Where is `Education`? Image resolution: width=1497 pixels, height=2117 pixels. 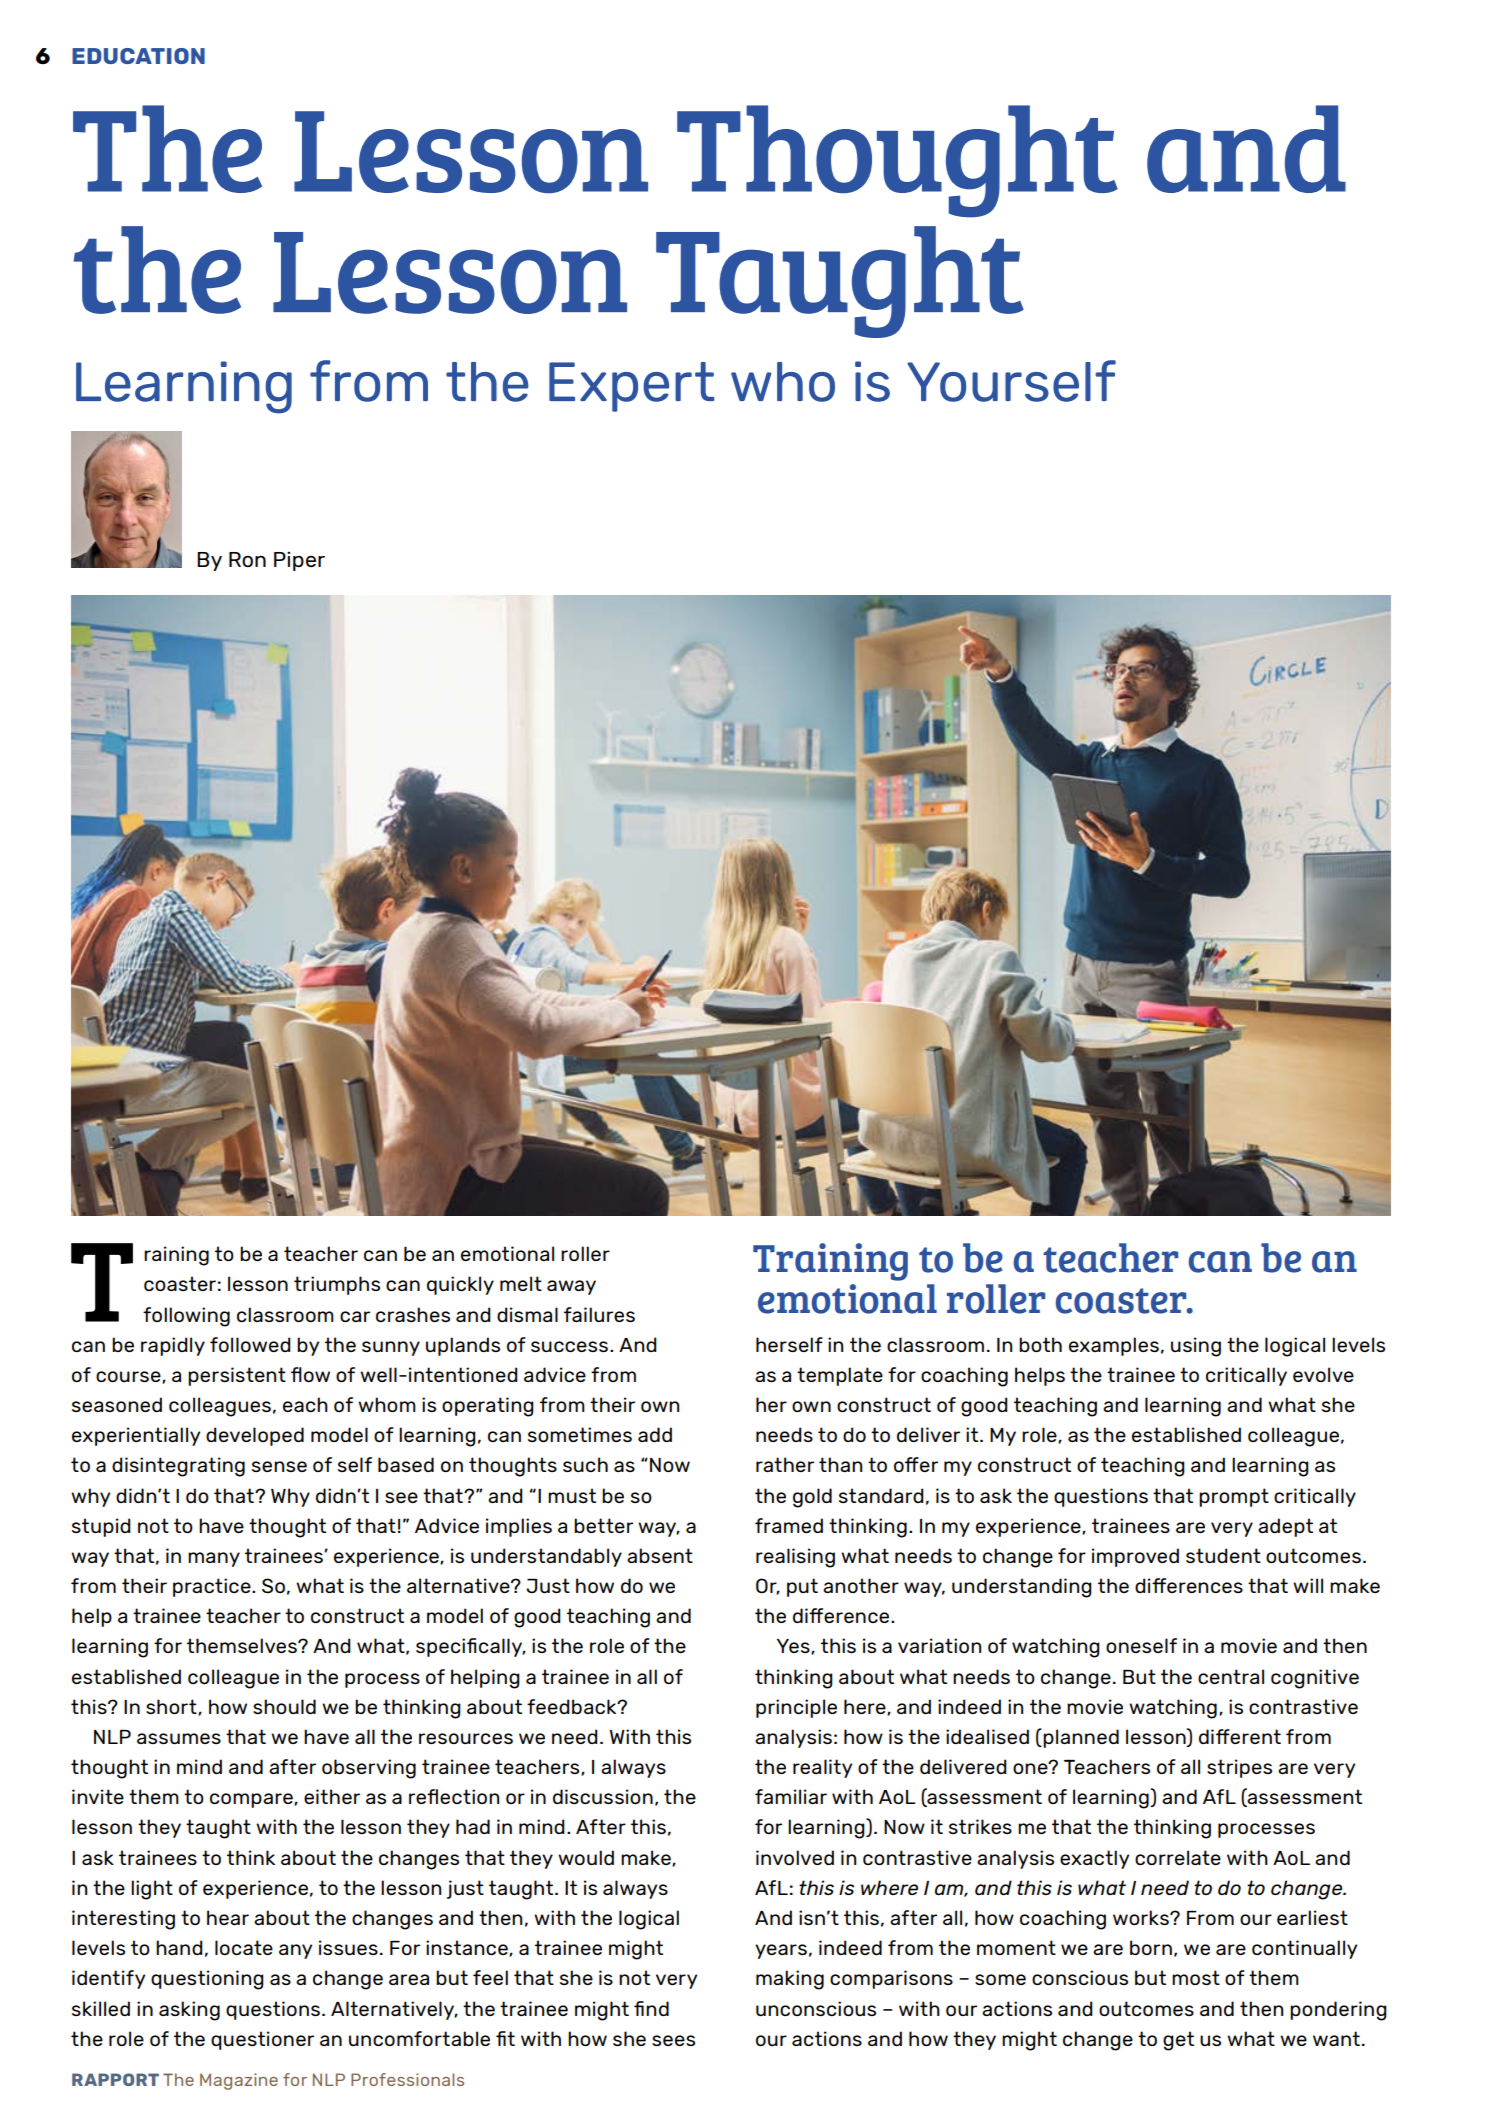
Education is located at coordinates (138, 56).
